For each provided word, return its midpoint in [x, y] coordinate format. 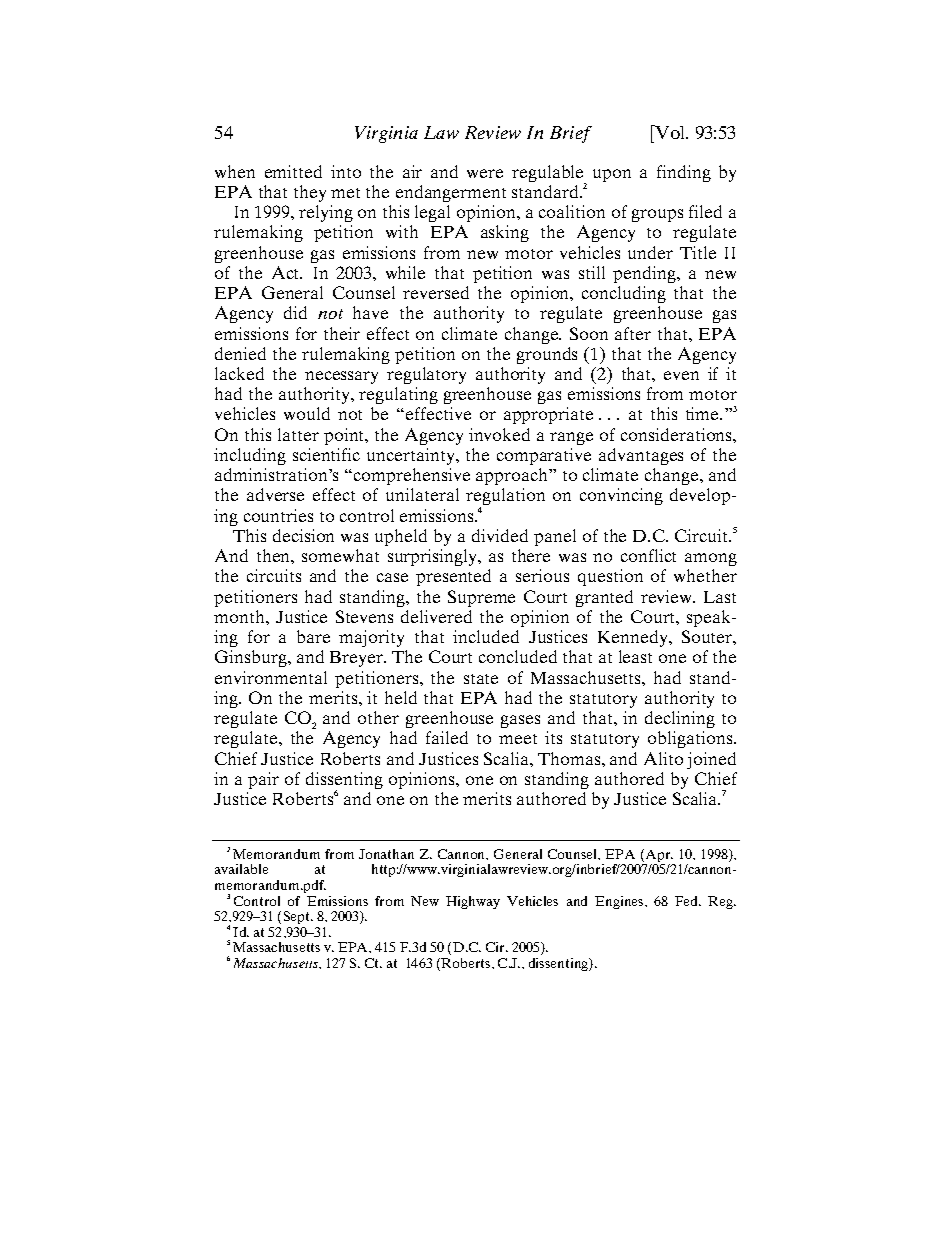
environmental [271, 677]
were [485, 173]
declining [680, 719]
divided [500, 535]
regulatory [426, 375]
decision [303, 535]
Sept [298, 917]
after [633, 333]
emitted [293, 171]
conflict [648, 555]
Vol [671, 132]
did [295, 312]
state [481, 679]
